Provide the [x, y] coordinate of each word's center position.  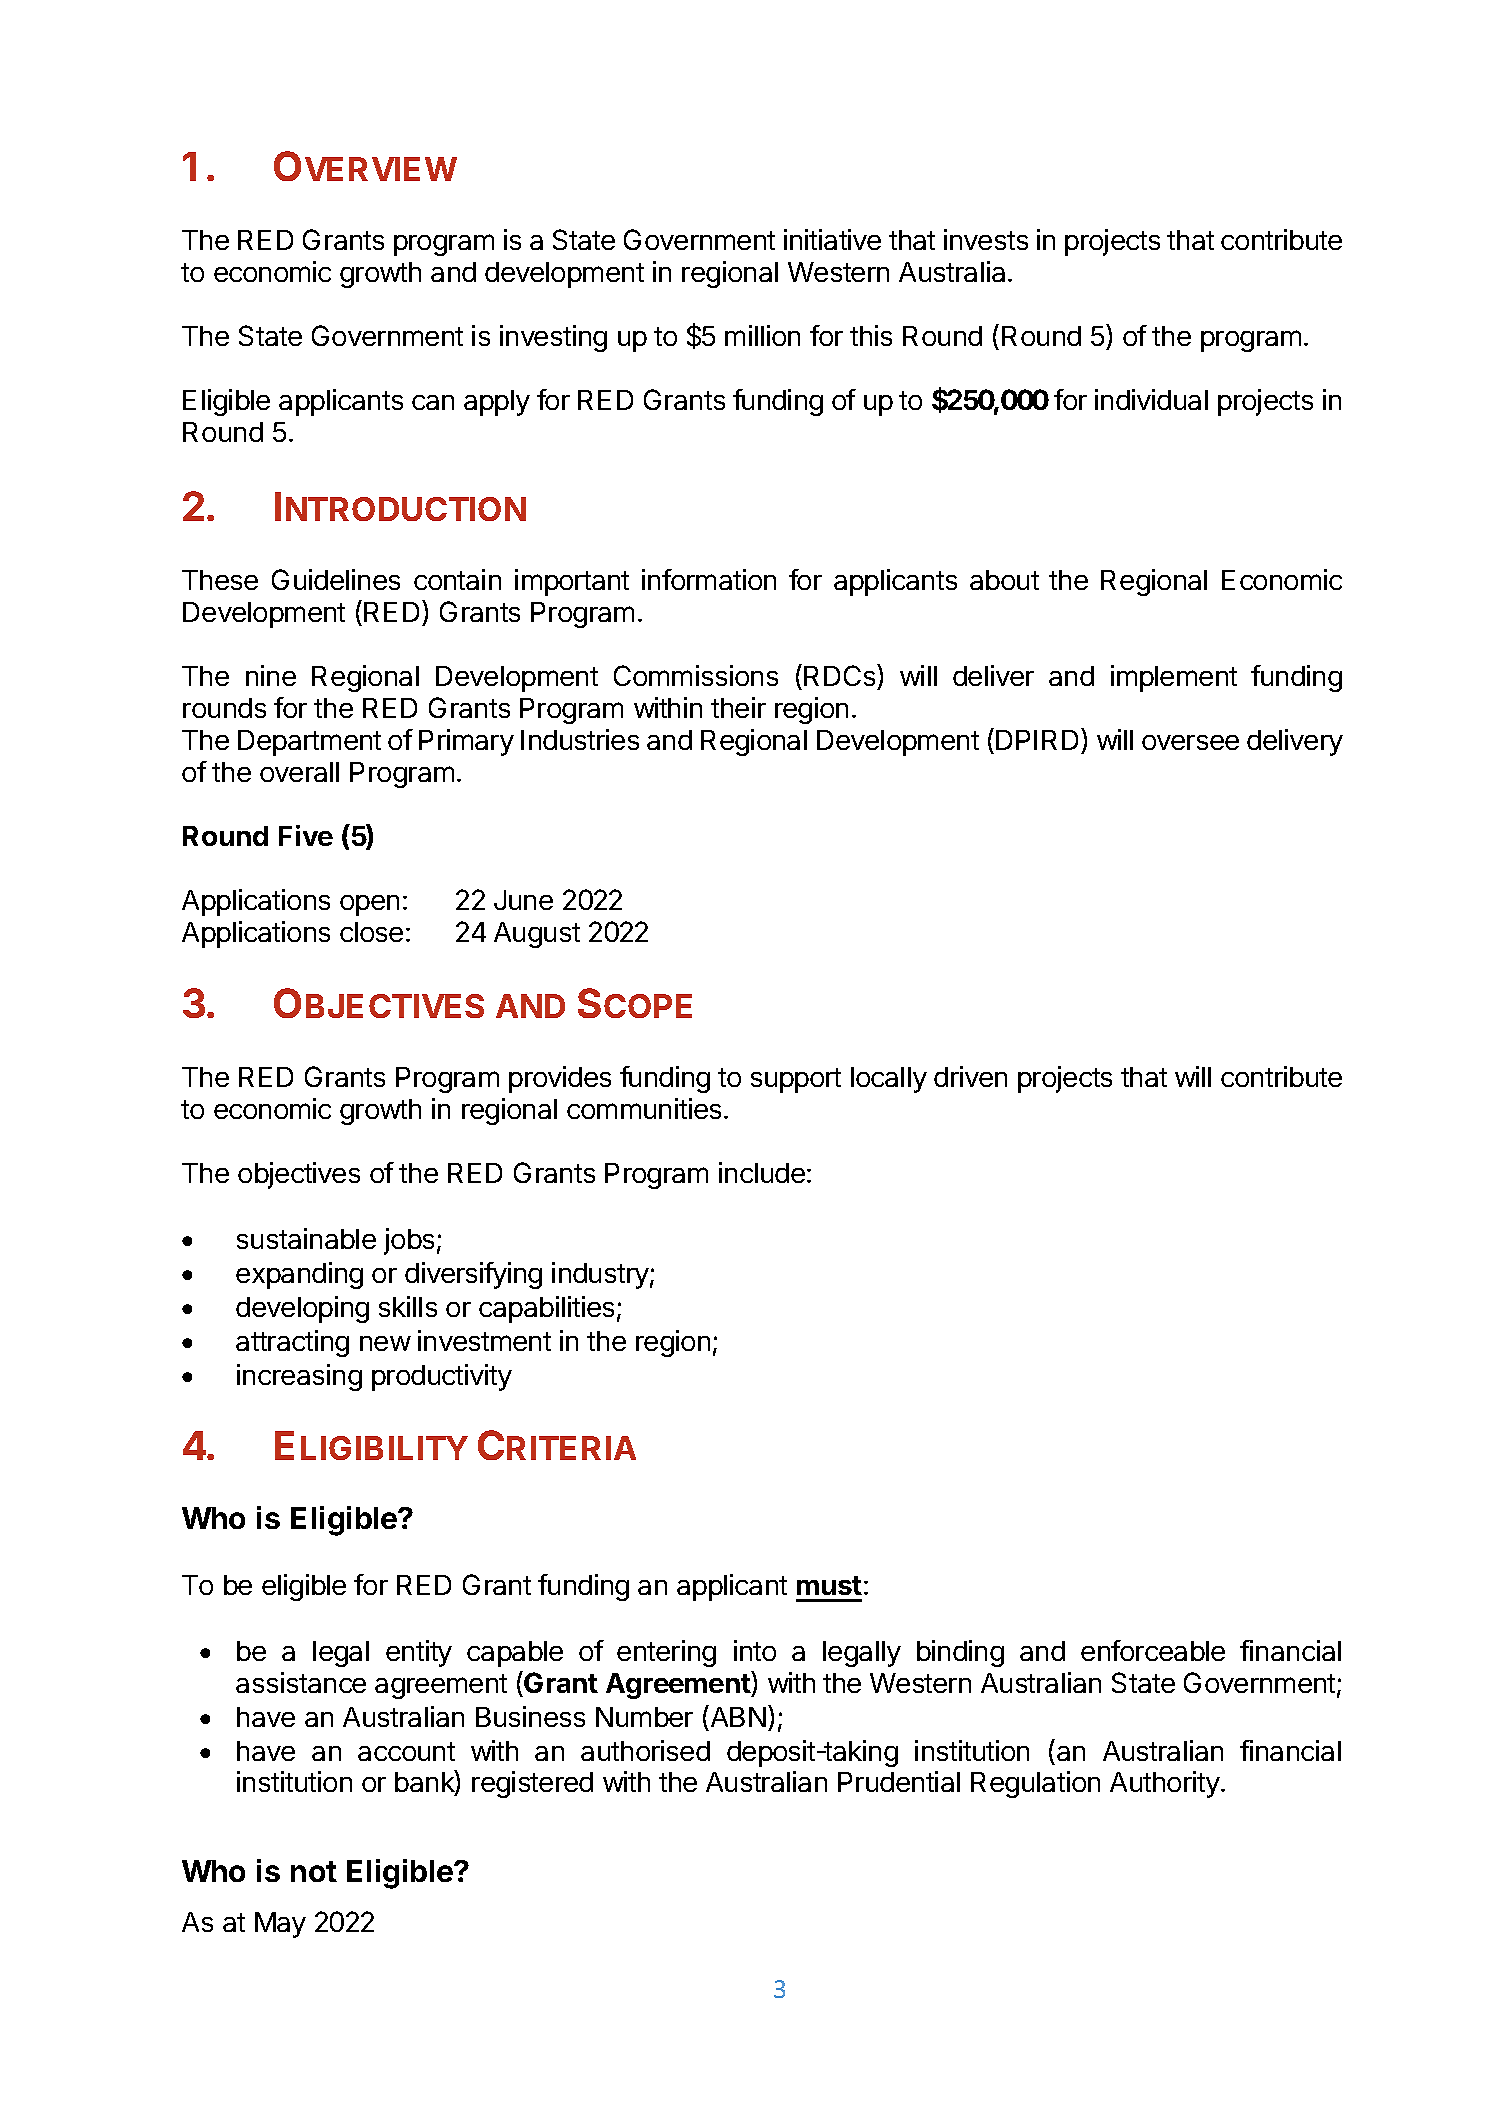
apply [497, 403]
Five [306, 835]
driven [970, 1076]
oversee [1190, 742]
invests [986, 239]
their [738, 707]
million [762, 335]
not [314, 1871]
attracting [292, 1343]
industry [600, 1275]
